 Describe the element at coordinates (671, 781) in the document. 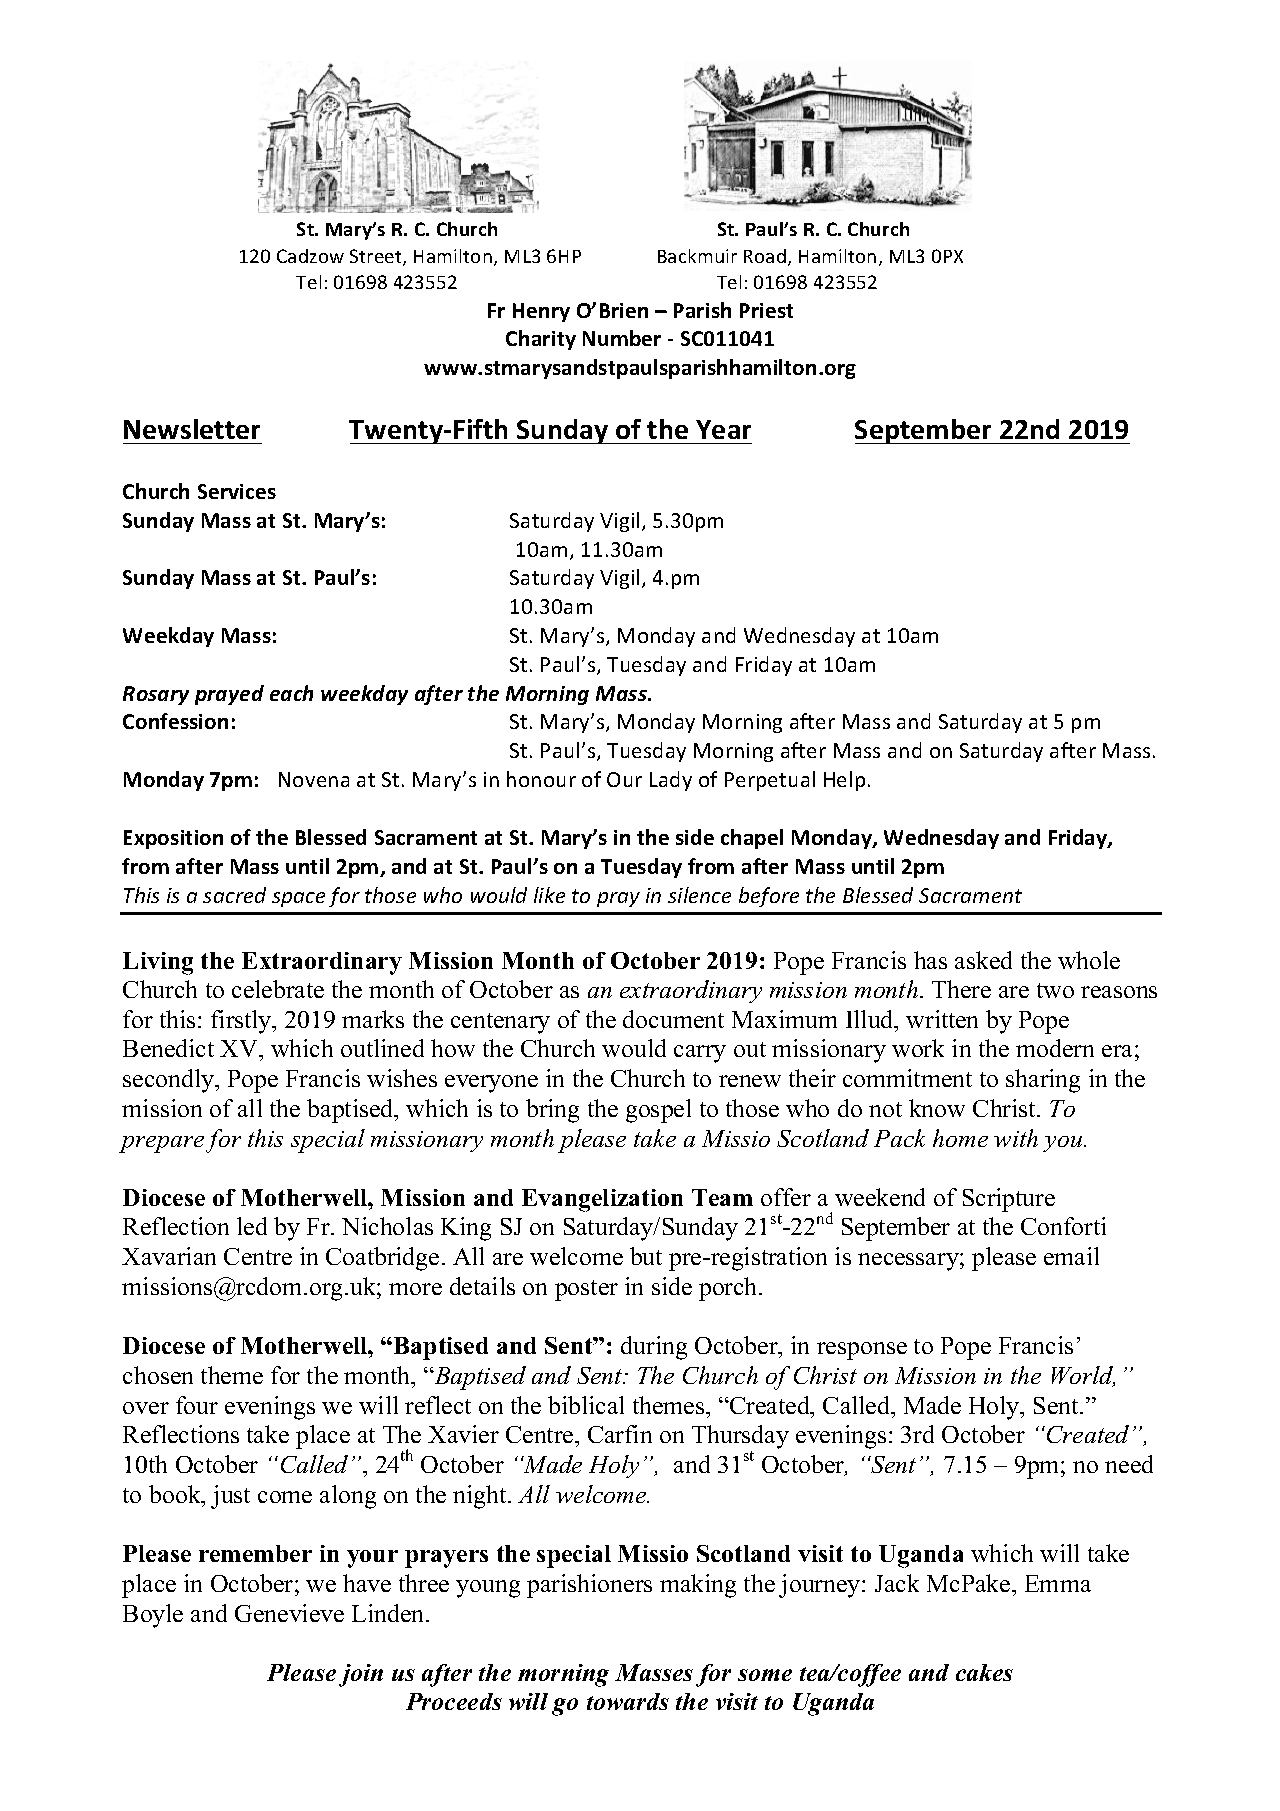

I see `Lady` at that location.
